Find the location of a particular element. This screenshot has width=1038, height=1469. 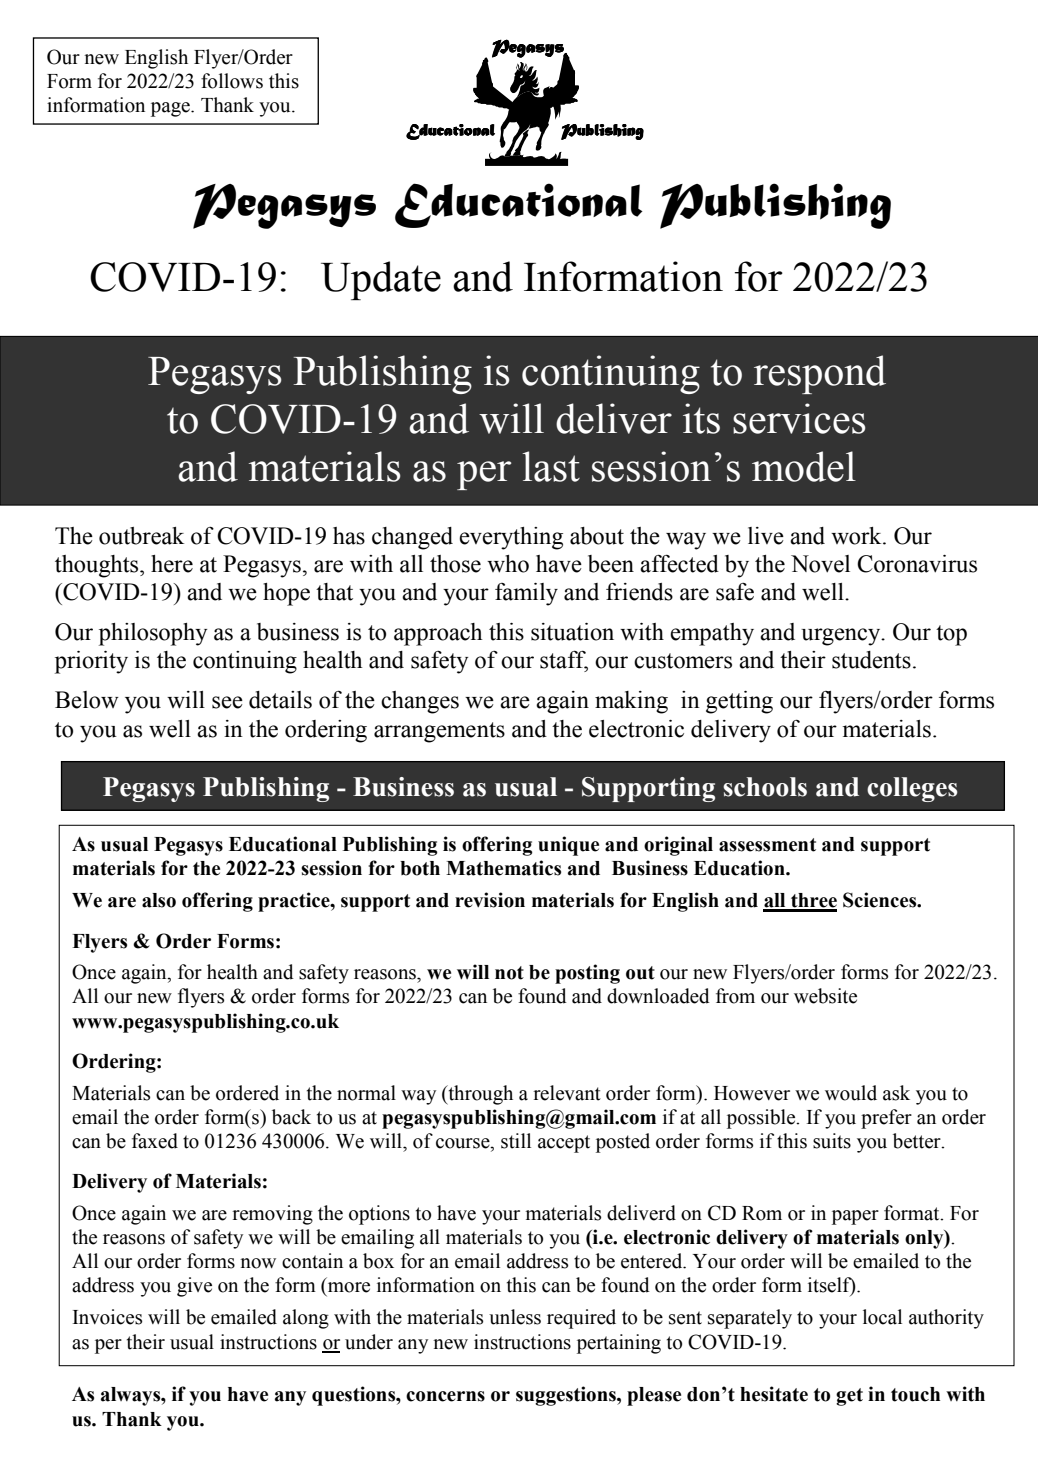

unless is located at coordinates (515, 1317).
